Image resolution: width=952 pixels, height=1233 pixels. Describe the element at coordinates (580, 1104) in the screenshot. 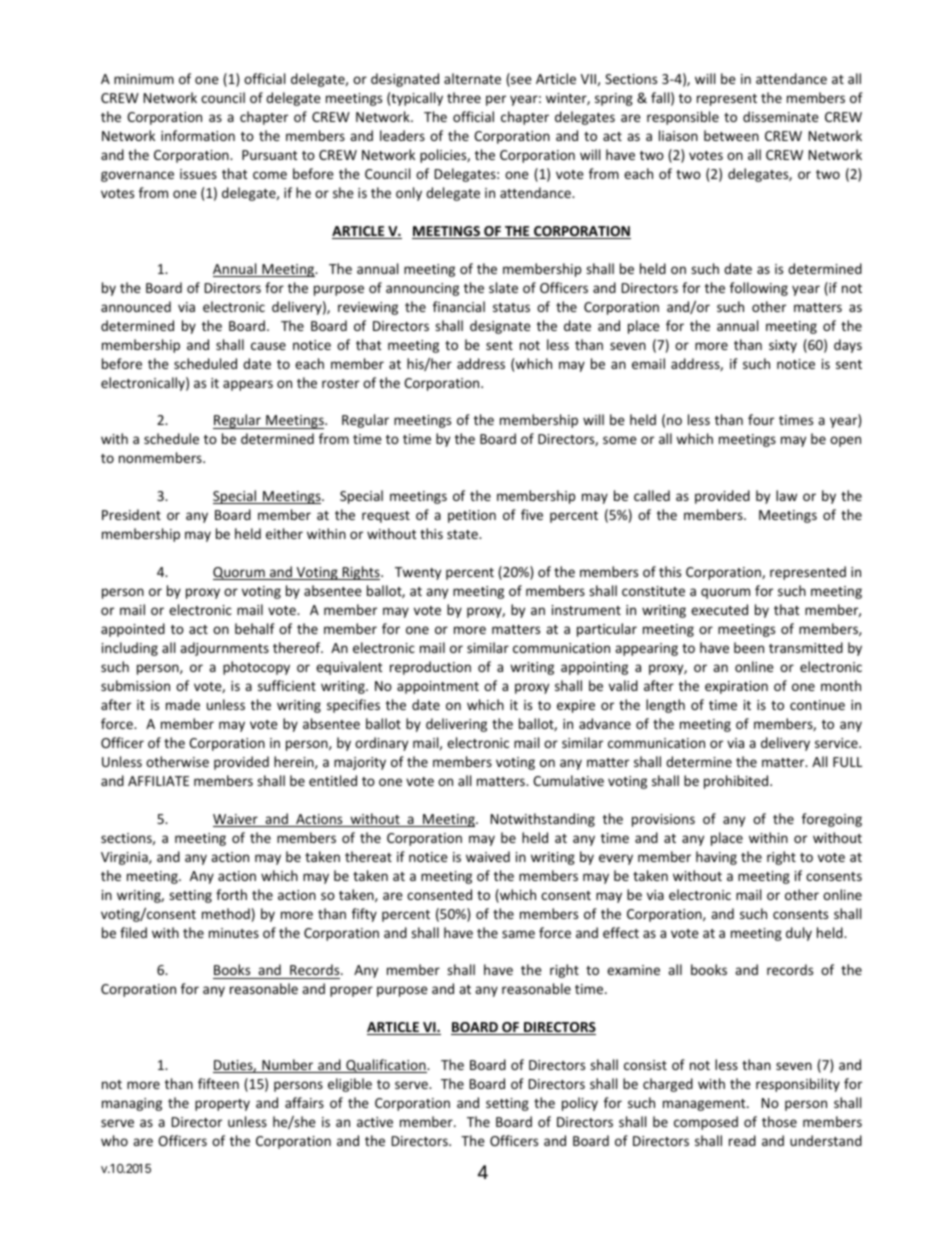

I see `policy` at that location.
